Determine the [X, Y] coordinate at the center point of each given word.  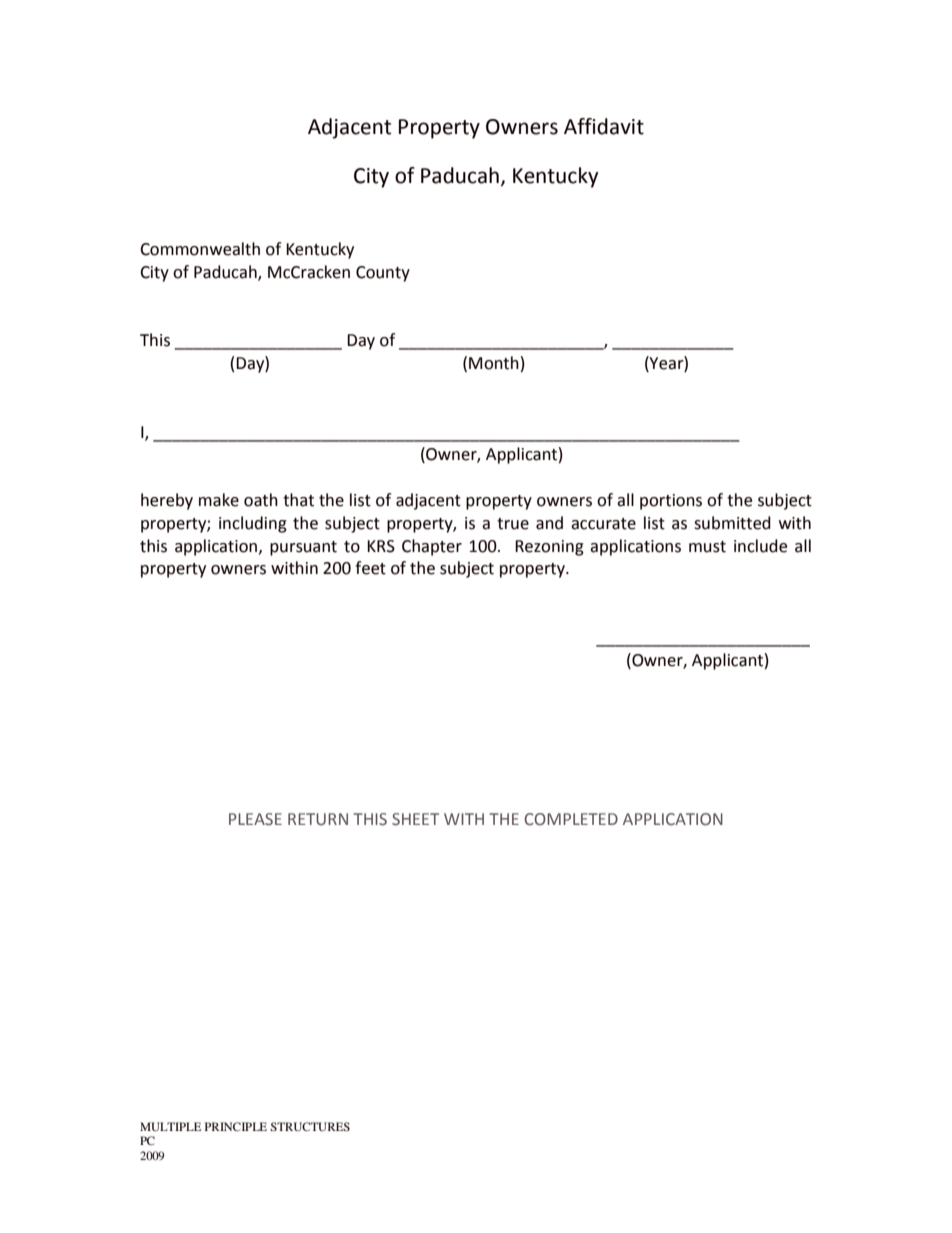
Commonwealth [200, 249]
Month [494, 363]
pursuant [303, 548]
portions [671, 502]
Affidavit [604, 126]
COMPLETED [571, 819]
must [707, 547]
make [219, 500]
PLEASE [255, 819]
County [383, 274]
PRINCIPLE [236, 1126]
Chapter [432, 547]
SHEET [415, 819]
